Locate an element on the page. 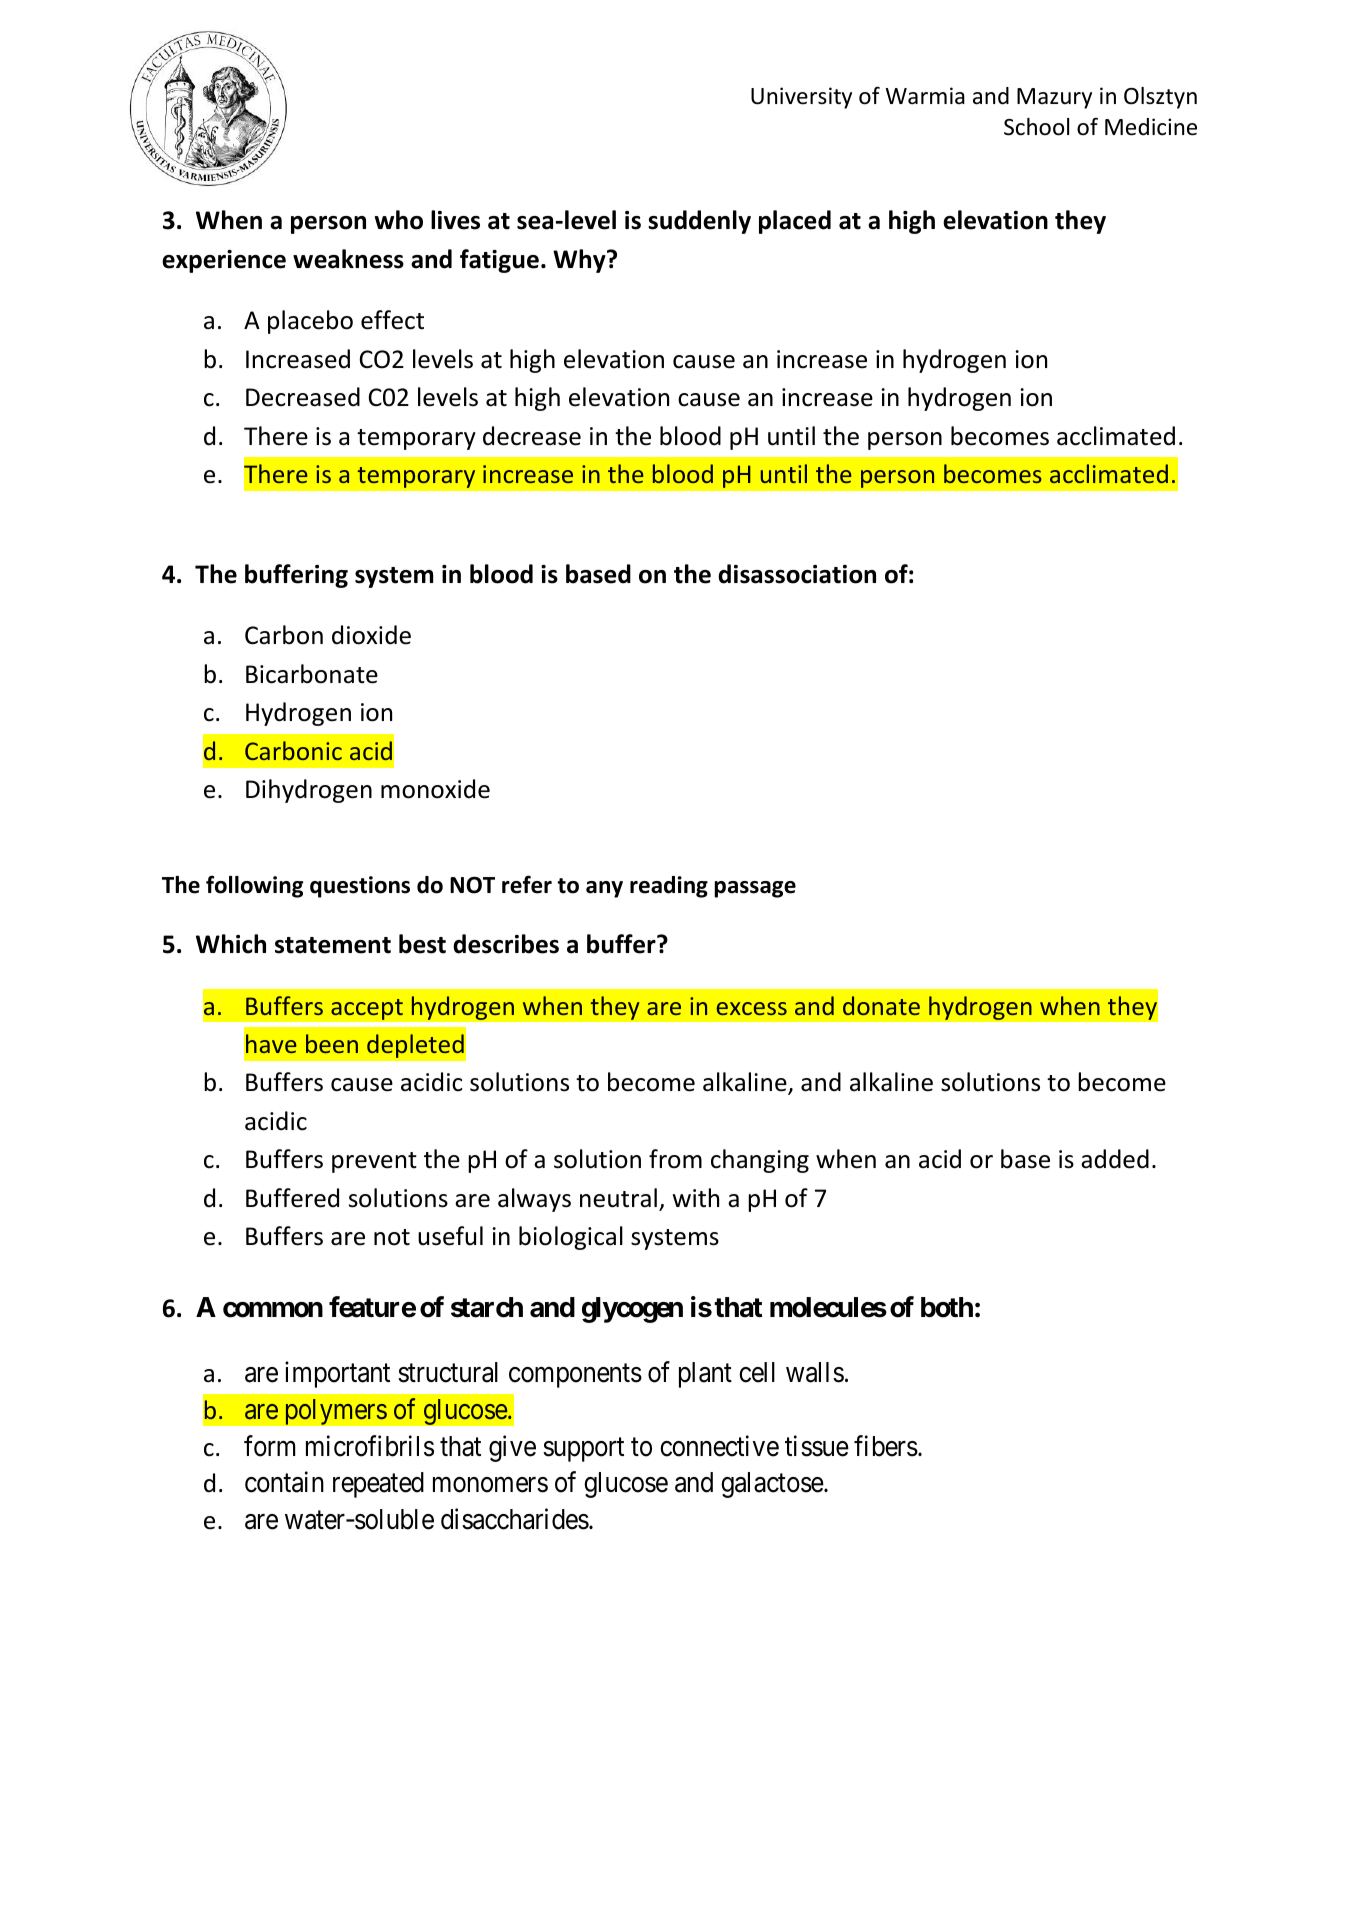 The width and height of the image is (1360, 1924). added is located at coordinates (1115, 1159).
